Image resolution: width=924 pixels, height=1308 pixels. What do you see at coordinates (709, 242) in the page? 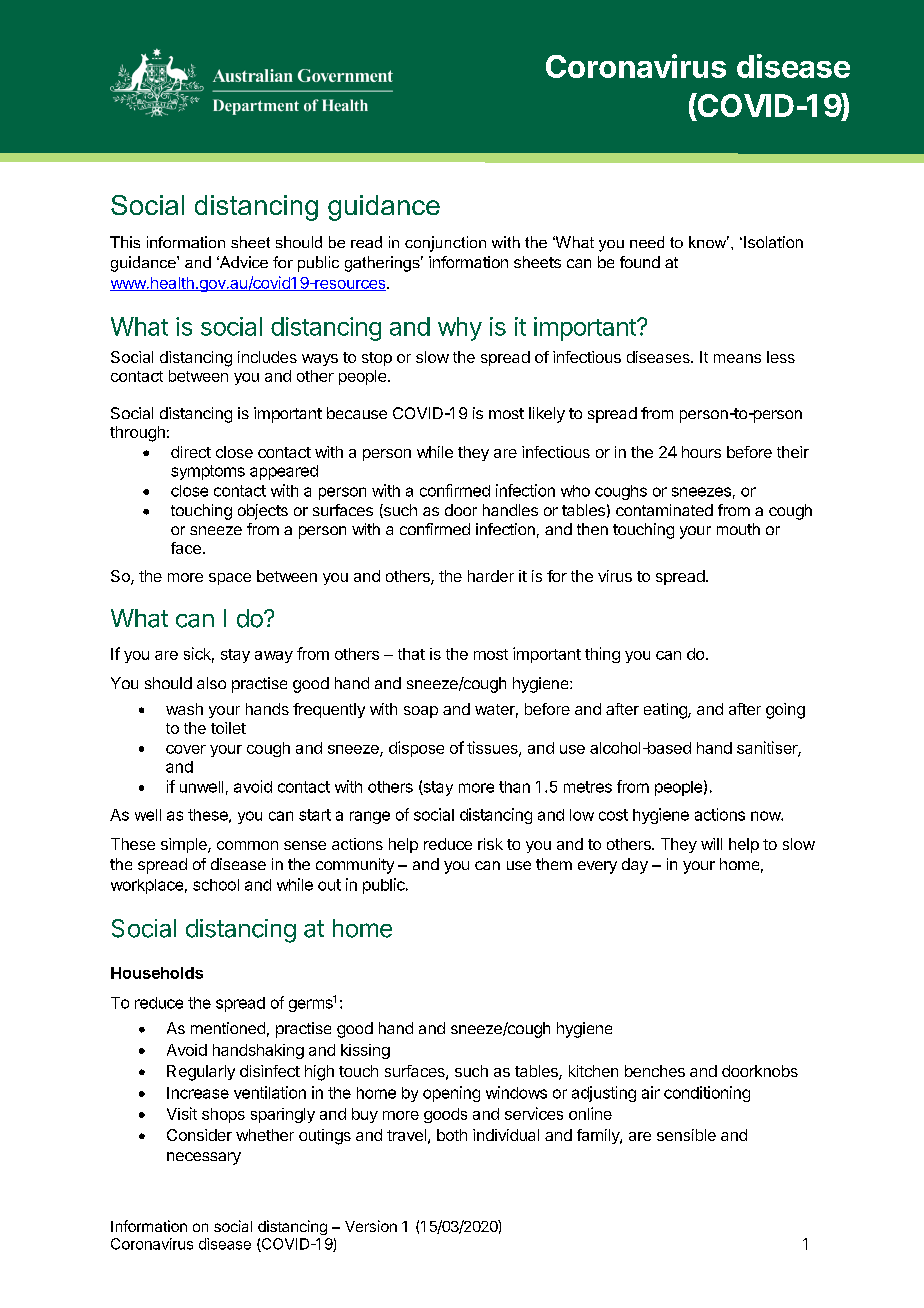
I see `know` at bounding box center [709, 242].
